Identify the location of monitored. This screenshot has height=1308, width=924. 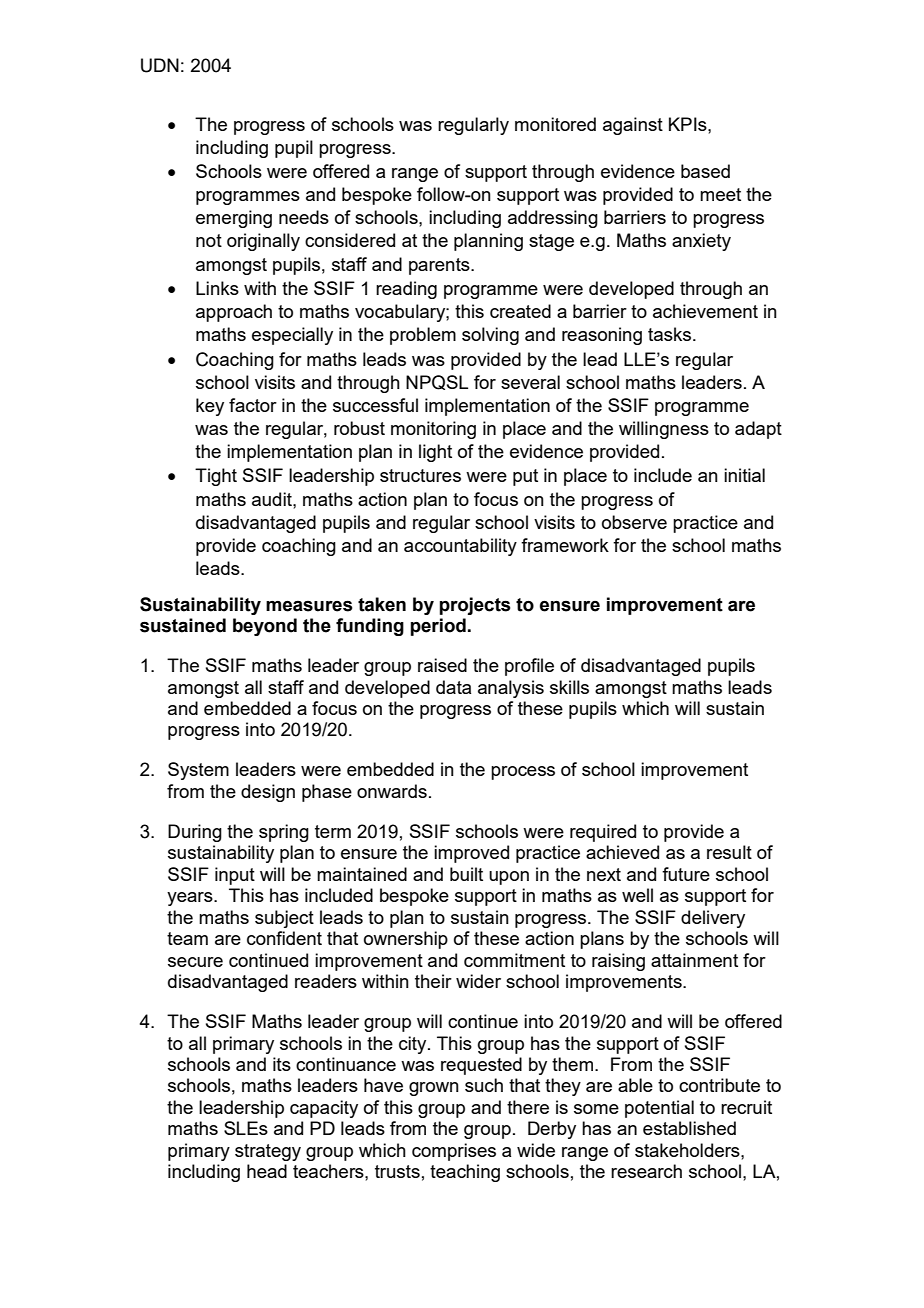
(555, 124).
